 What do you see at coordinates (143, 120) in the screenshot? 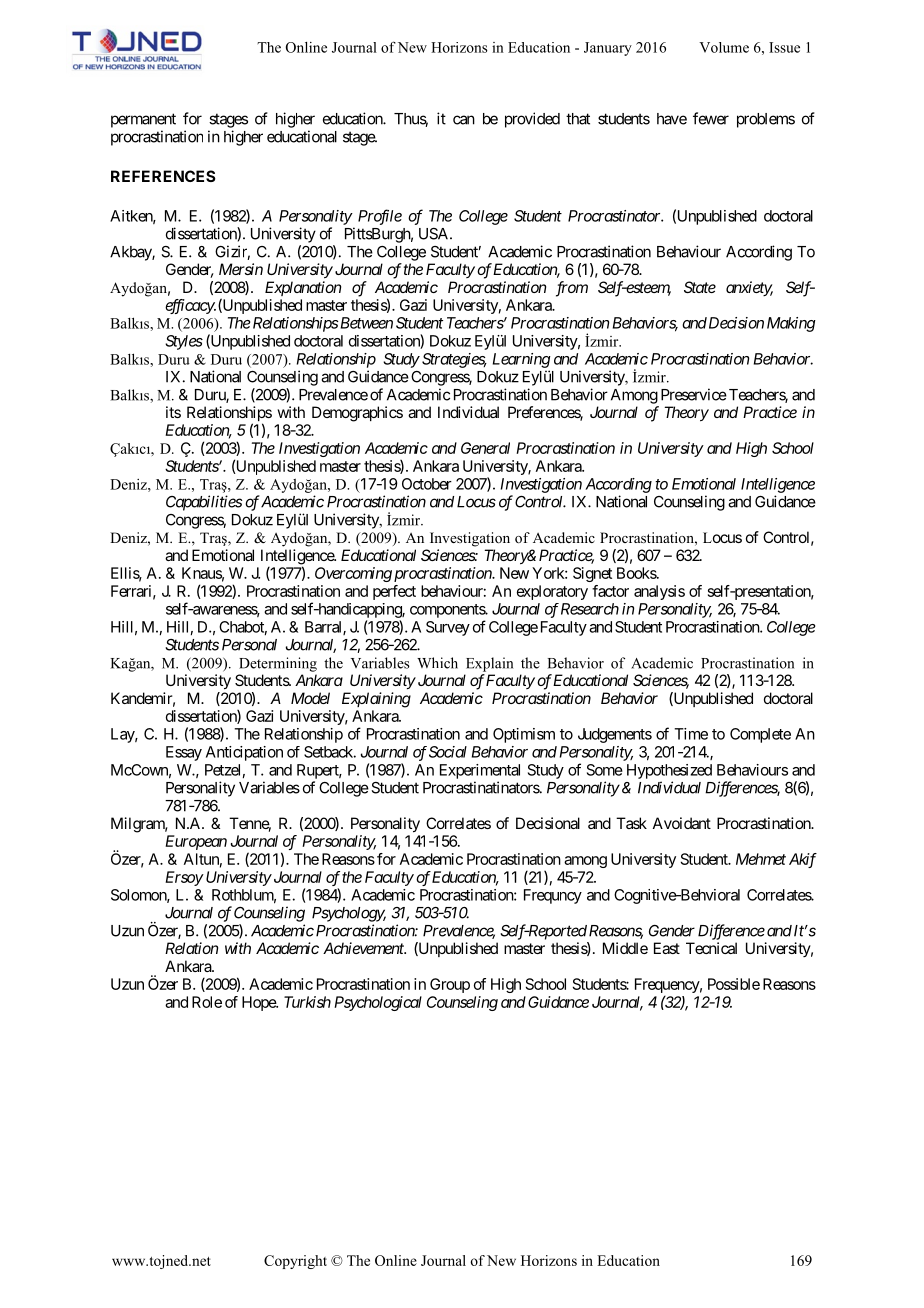
I see `permanent` at bounding box center [143, 120].
